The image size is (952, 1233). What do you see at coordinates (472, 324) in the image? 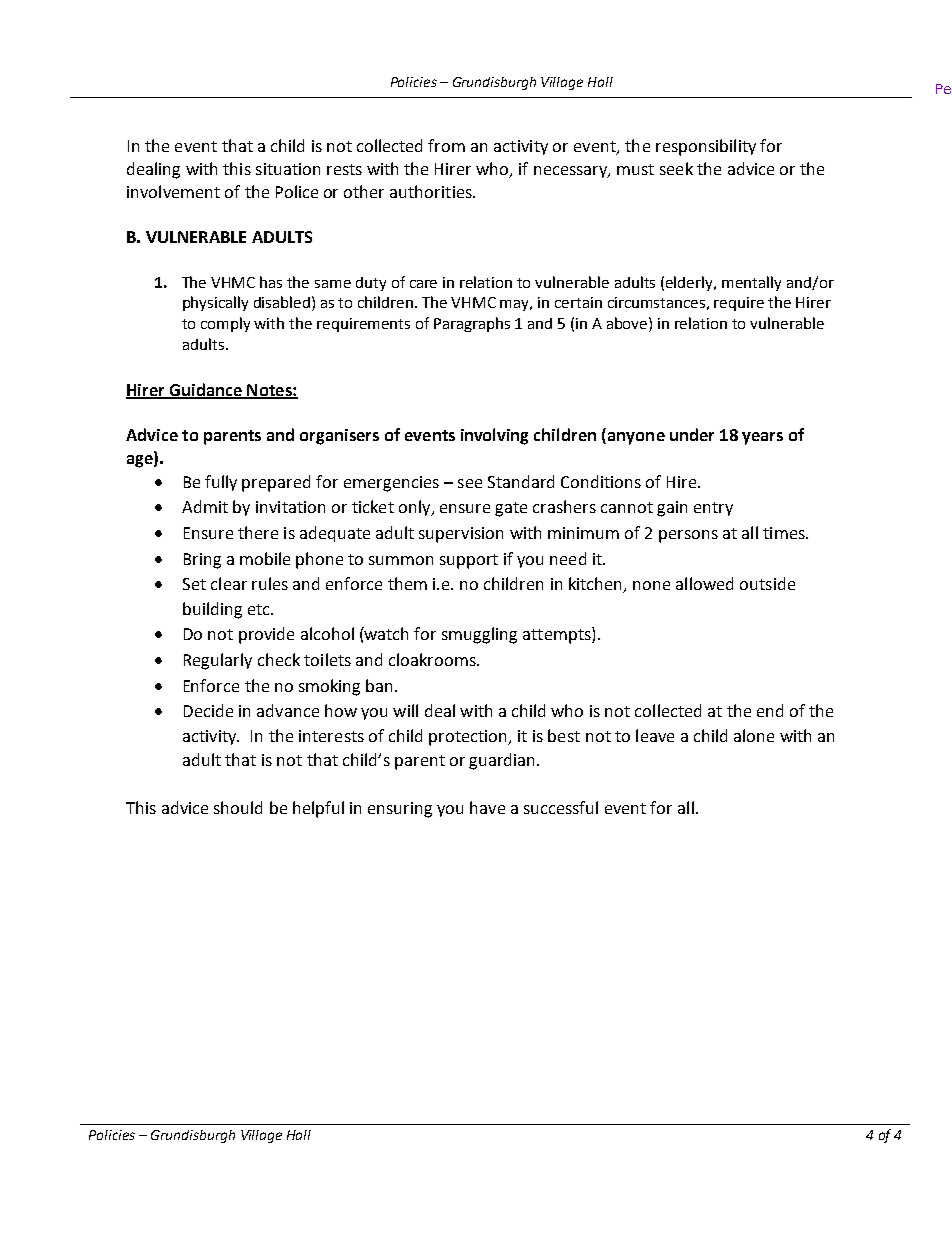
I see `Paragraphs` at bounding box center [472, 324].
